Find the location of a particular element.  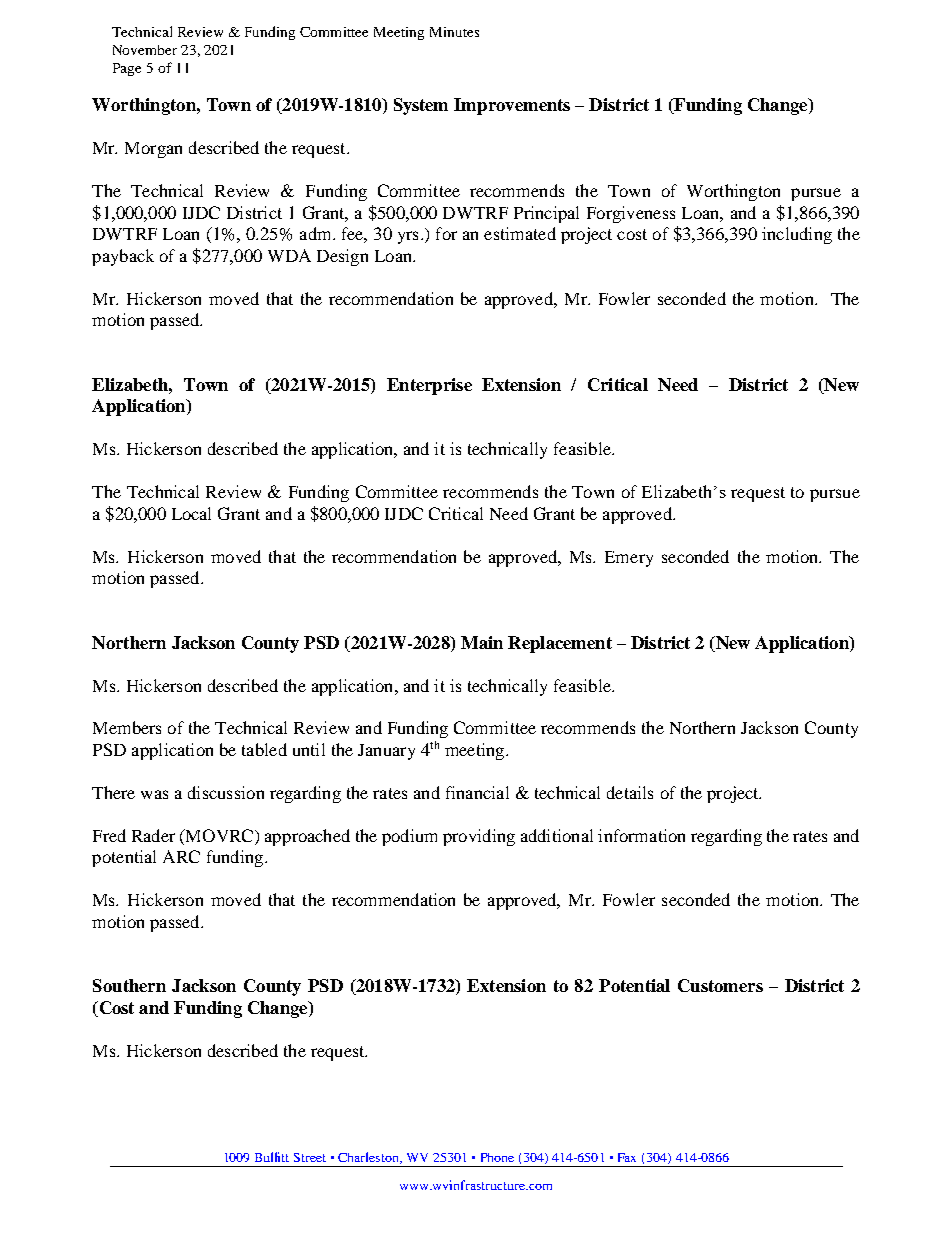

Emery is located at coordinates (629, 559).
